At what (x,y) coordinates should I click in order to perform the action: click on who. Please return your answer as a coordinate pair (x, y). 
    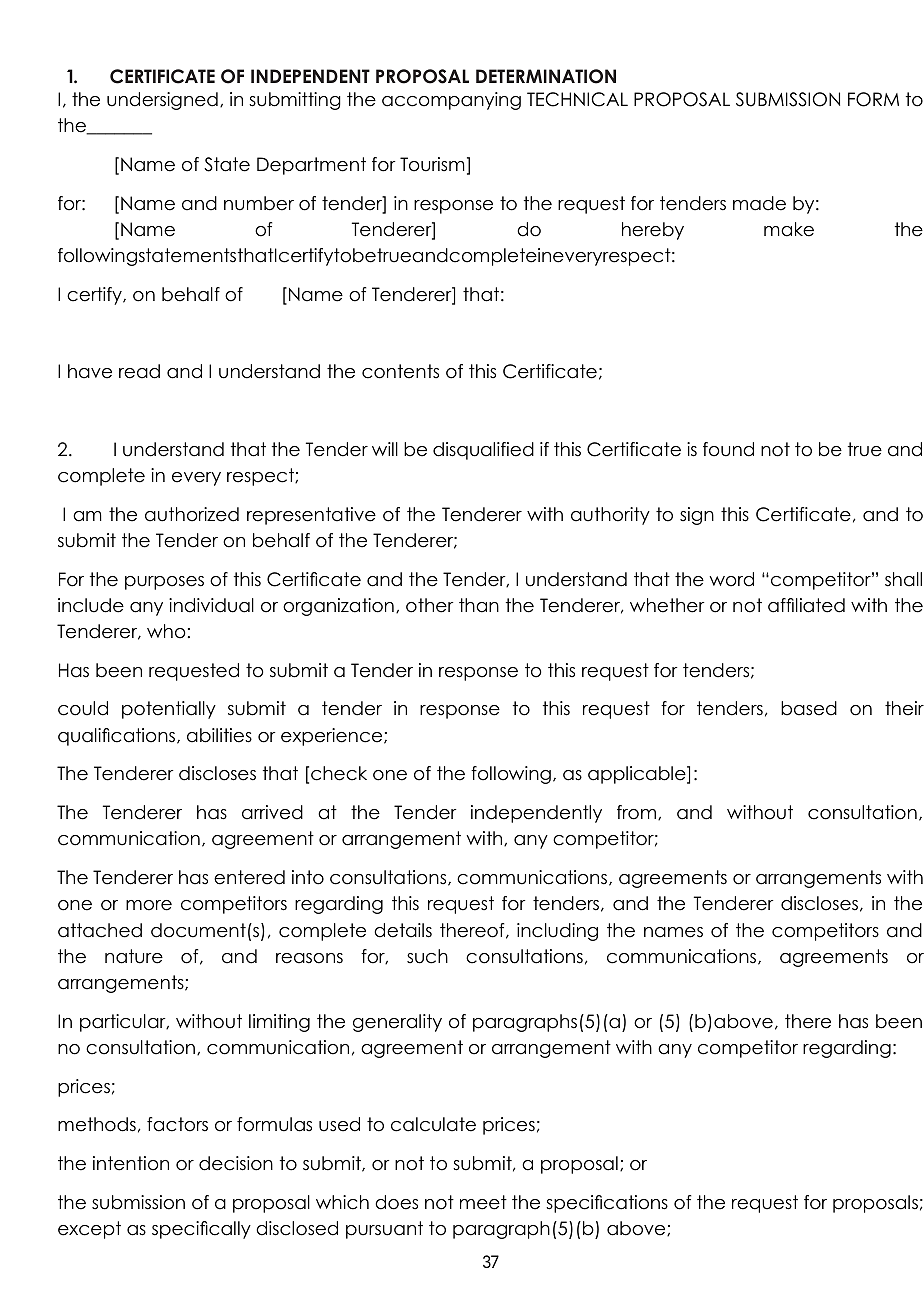
    Looking at the image, I should click on (166, 631).
